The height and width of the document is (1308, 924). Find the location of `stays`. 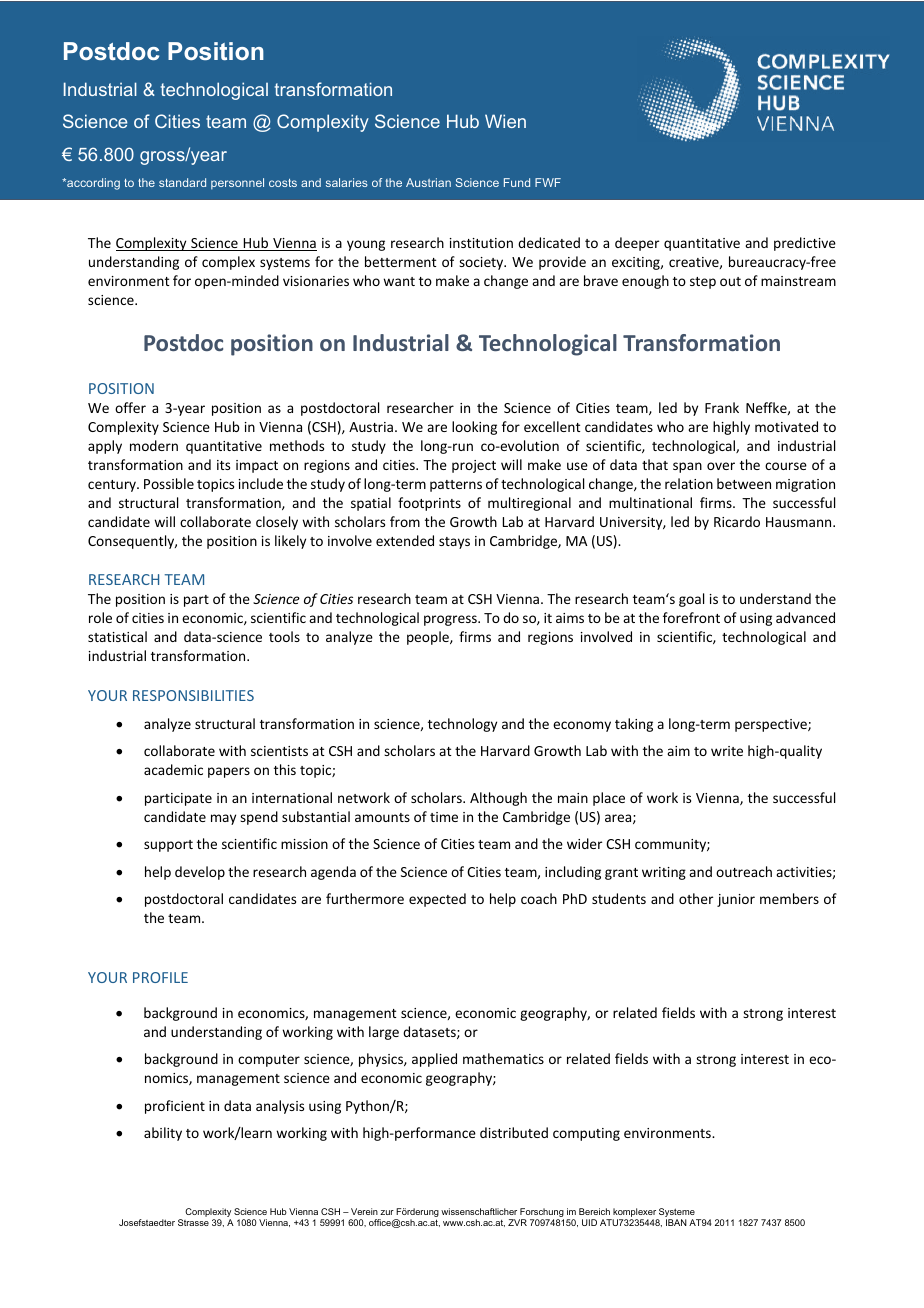

stays is located at coordinates (454, 543).
